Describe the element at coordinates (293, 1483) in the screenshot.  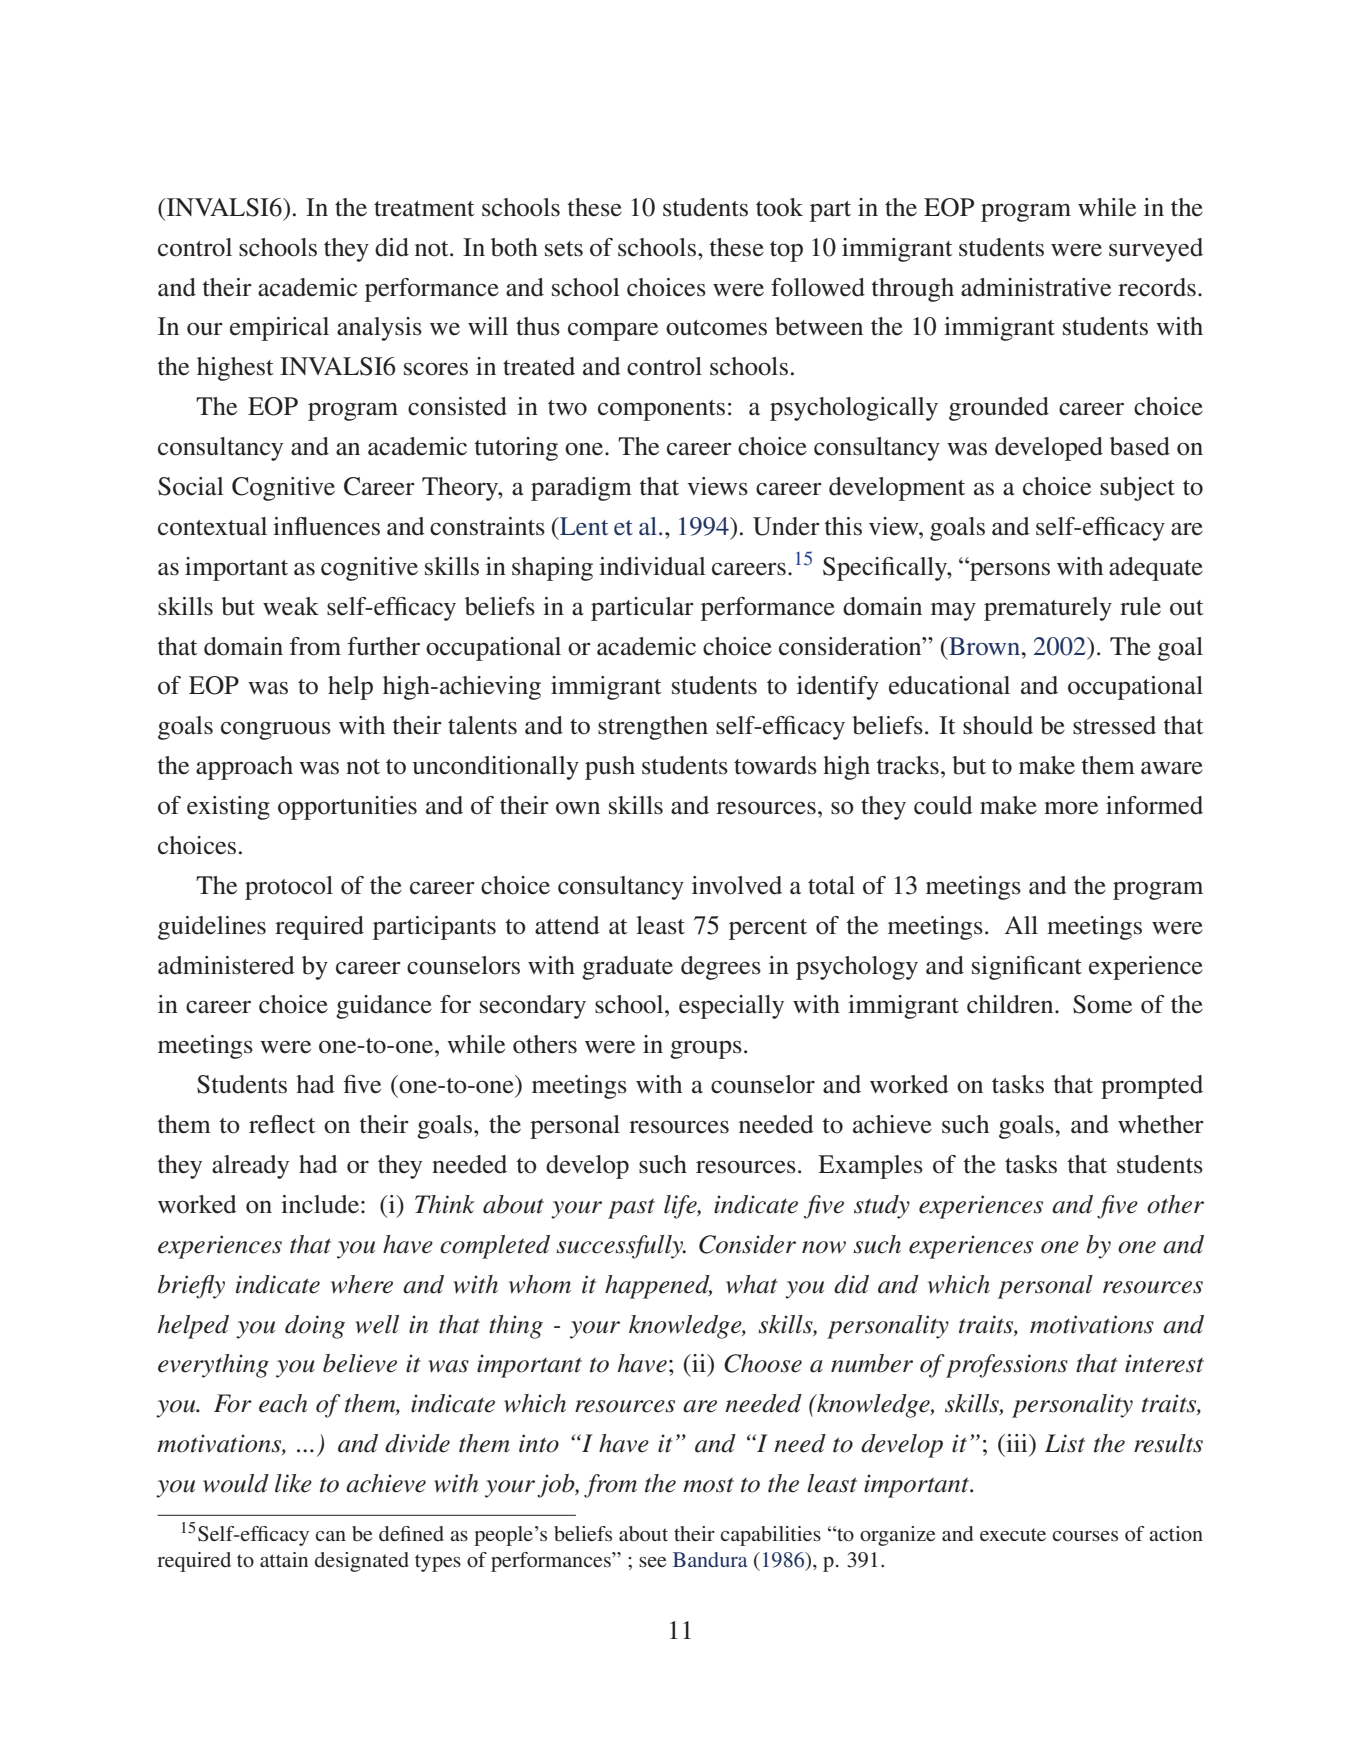
I see `like` at that location.
